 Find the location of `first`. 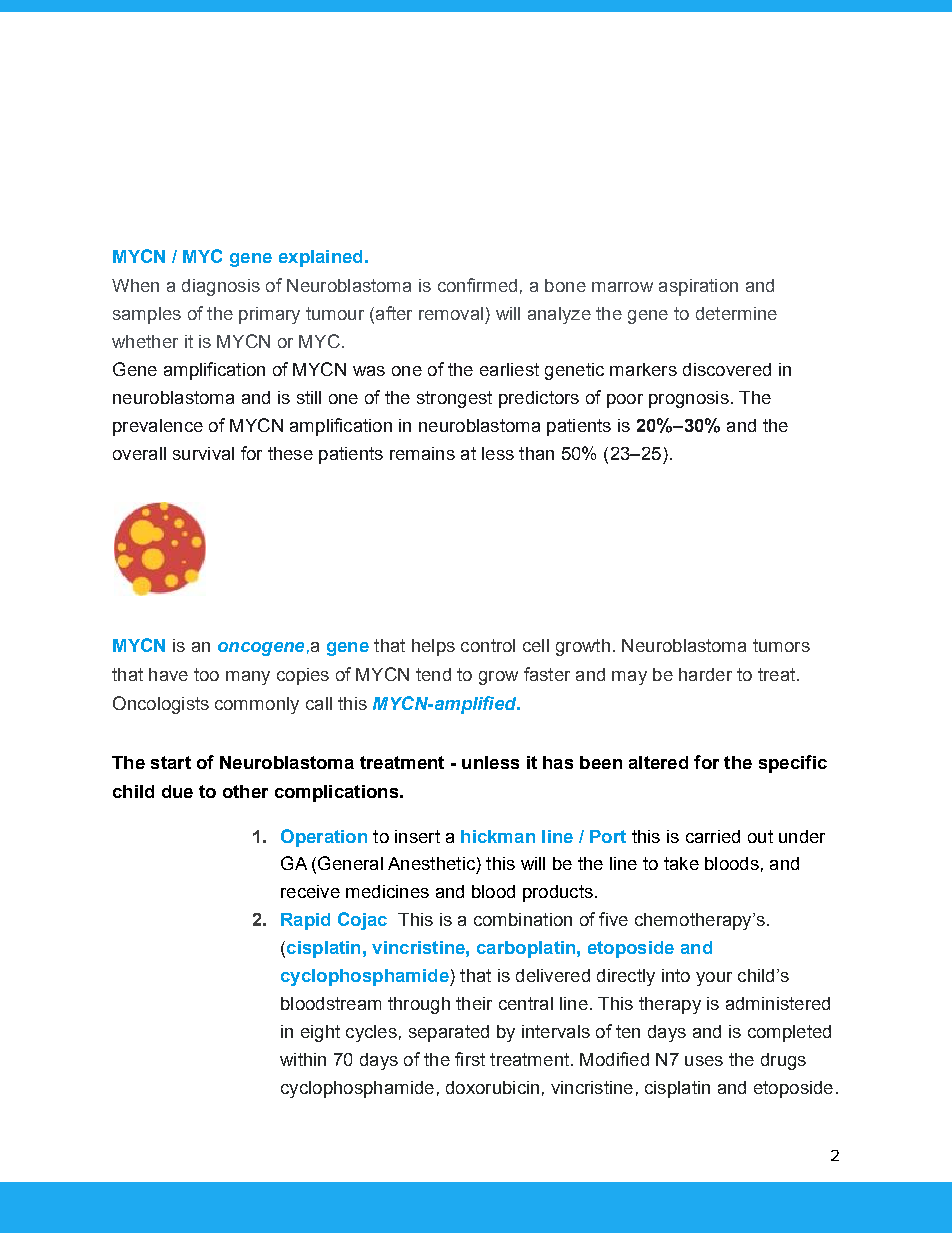

first is located at coordinates (470, 1059).
